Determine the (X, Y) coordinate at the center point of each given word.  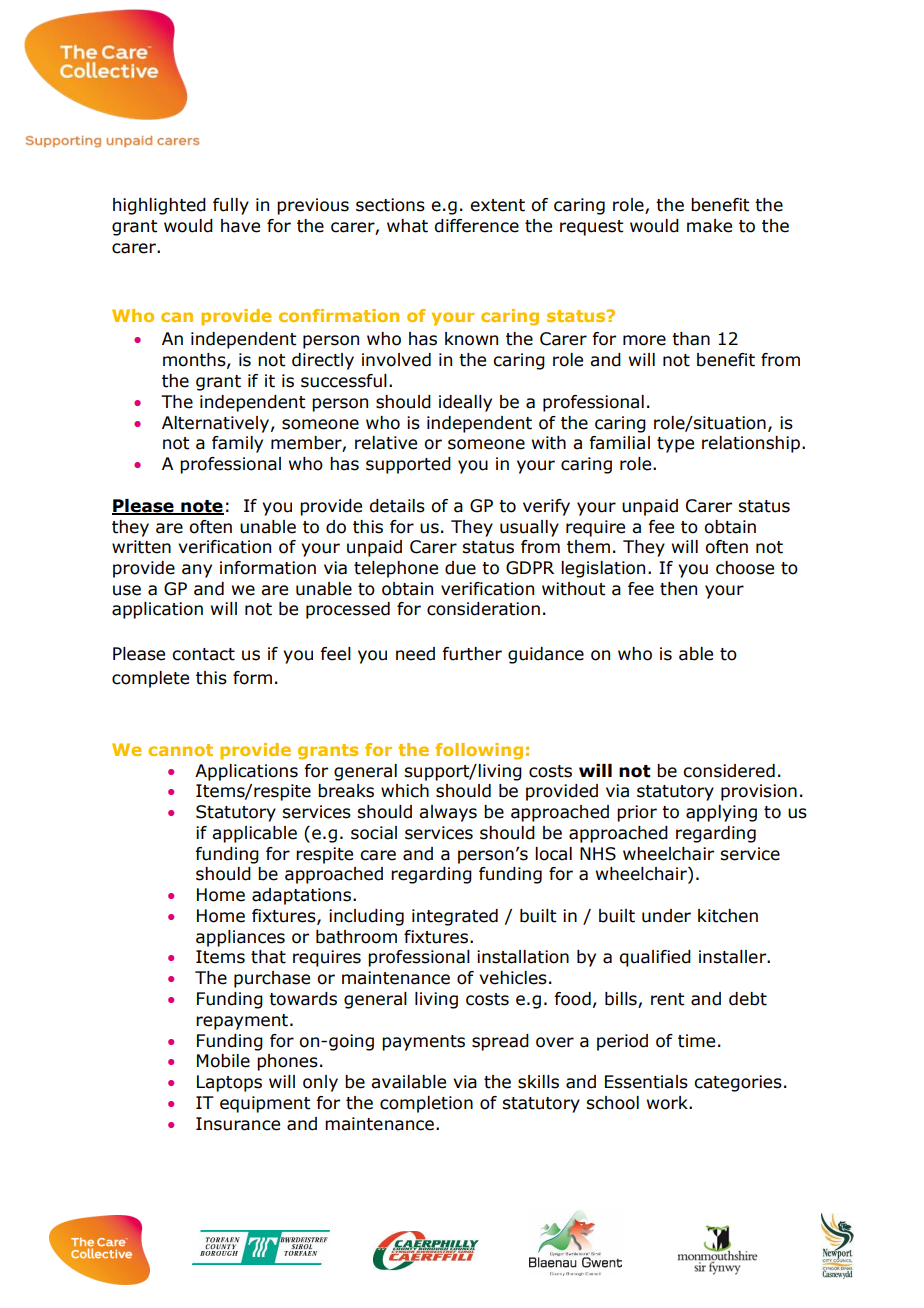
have (240, 226)
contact (203, 654)
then (678, 589)
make (709, 226)
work (668, 1103)
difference (476, 226)
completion (426, 1104)
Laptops (229, 1083)
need (415, 654)
